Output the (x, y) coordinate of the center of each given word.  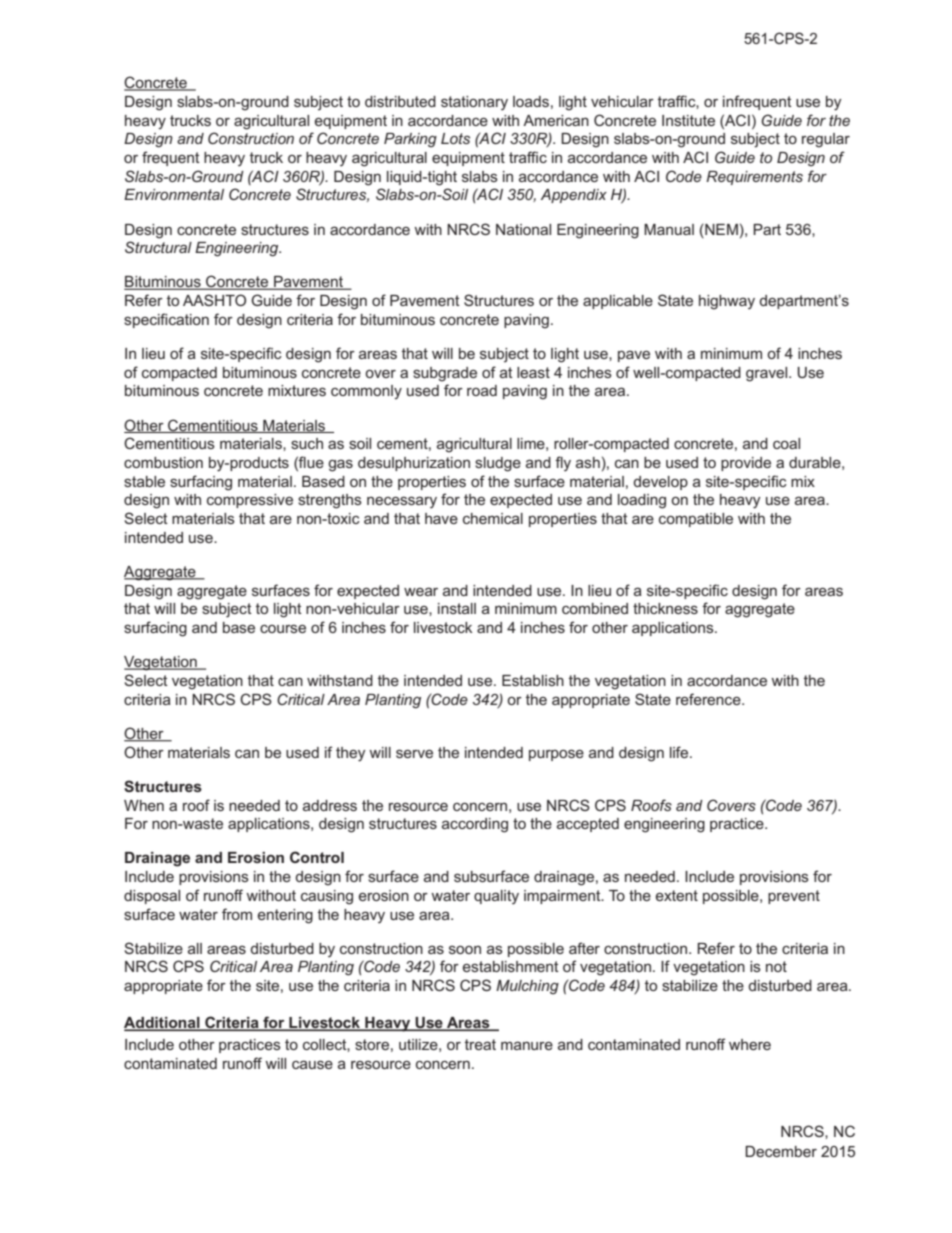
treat (480, 1044)
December (781, 1151)
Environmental (174, 194)
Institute (688, 120)
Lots (455, 138)
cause (312, 1064)
